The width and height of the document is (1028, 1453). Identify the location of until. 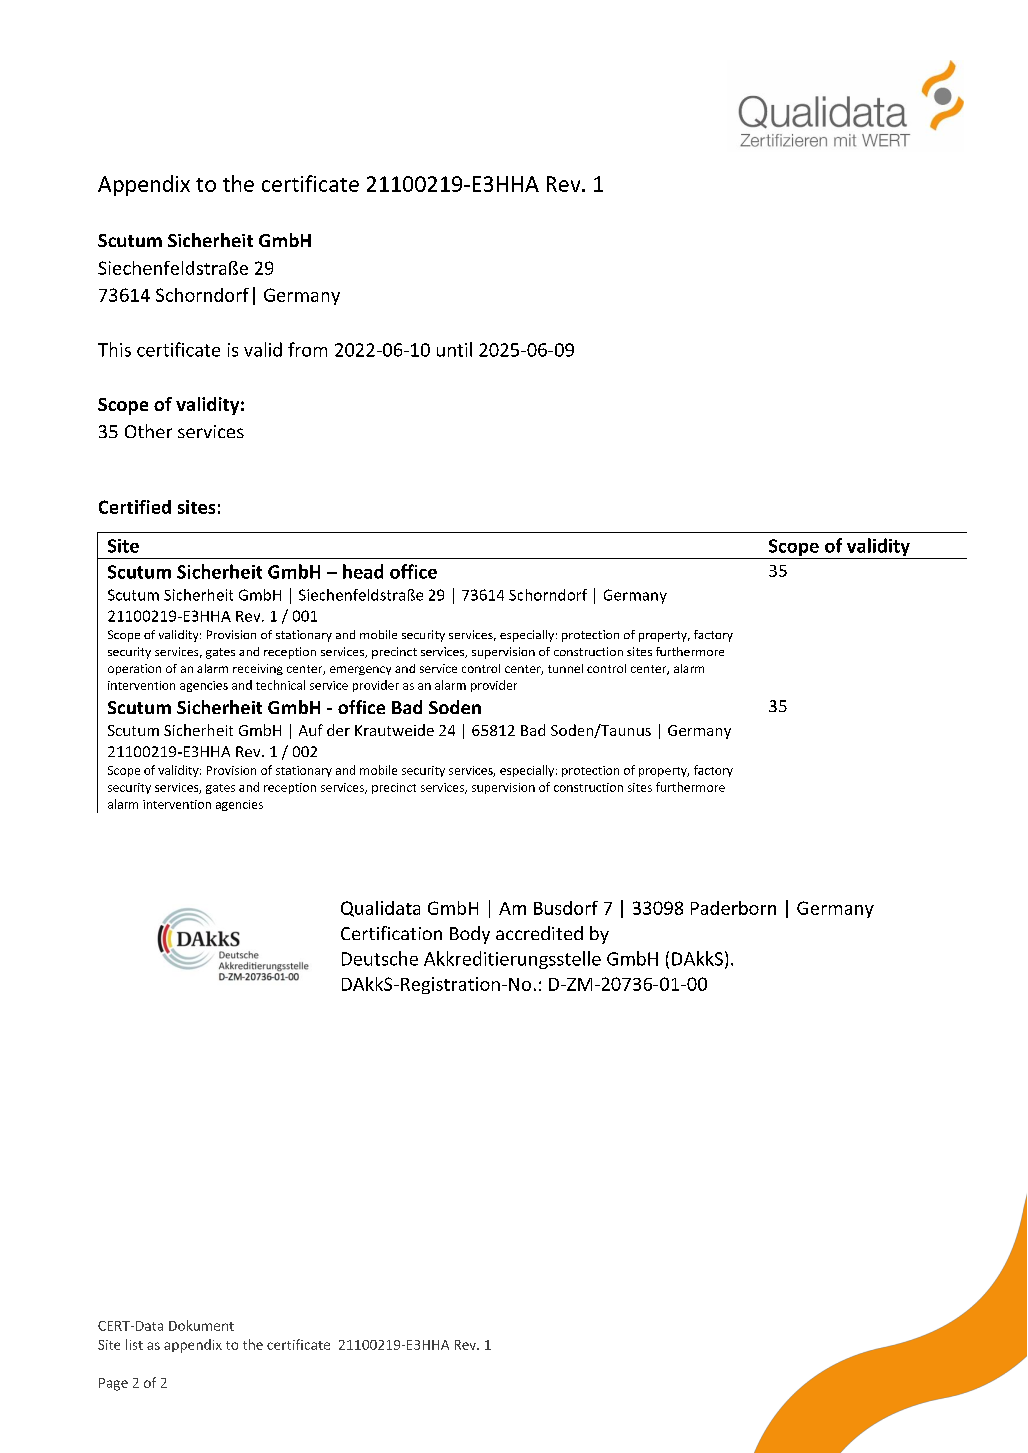
(454, 349).
